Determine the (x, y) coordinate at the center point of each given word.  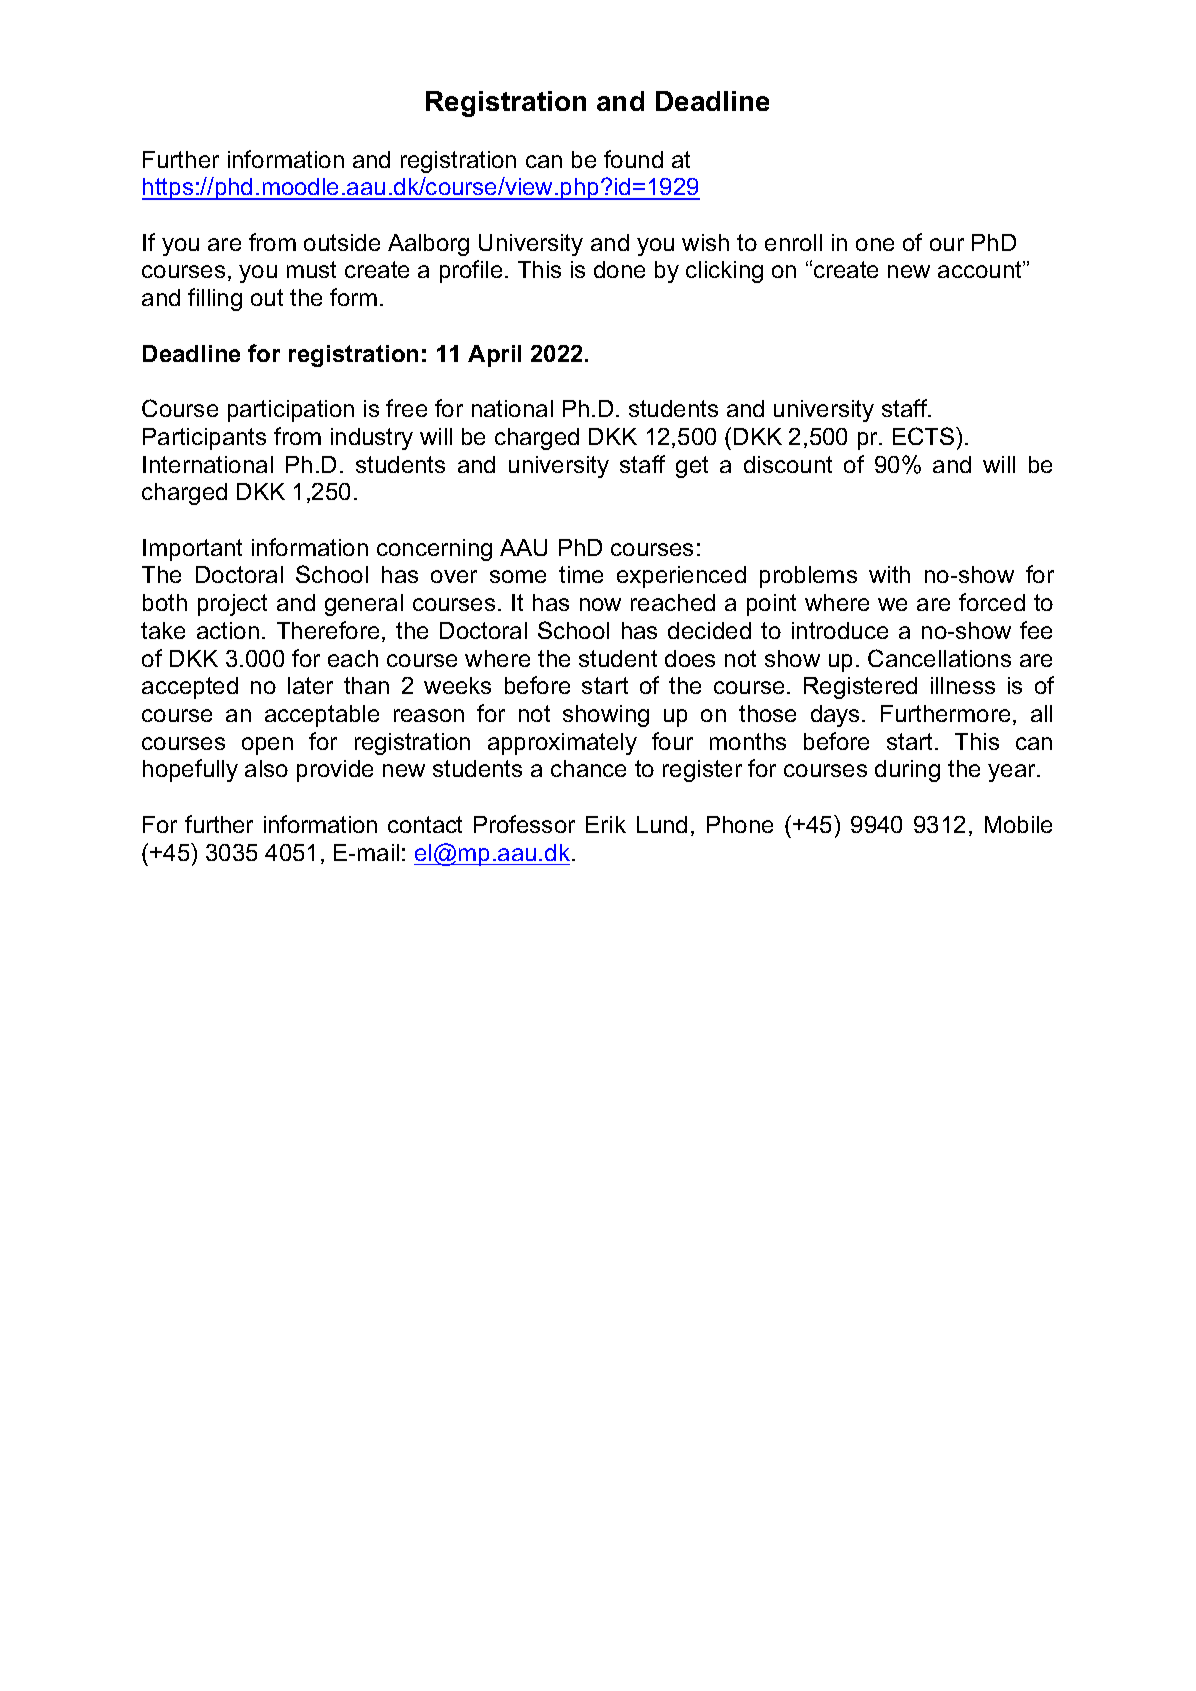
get (692, 467)
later (310, 685)
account (981, 269)
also (266, 768)
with (889, 574)
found (633, 159)
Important (192, 550)
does (690, 658)
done (619, 269)
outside (342, 242)
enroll (793, 242)
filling (215, 299)
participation (291, 411)
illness (963, 685)
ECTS (923, 436)
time (581, 574)
